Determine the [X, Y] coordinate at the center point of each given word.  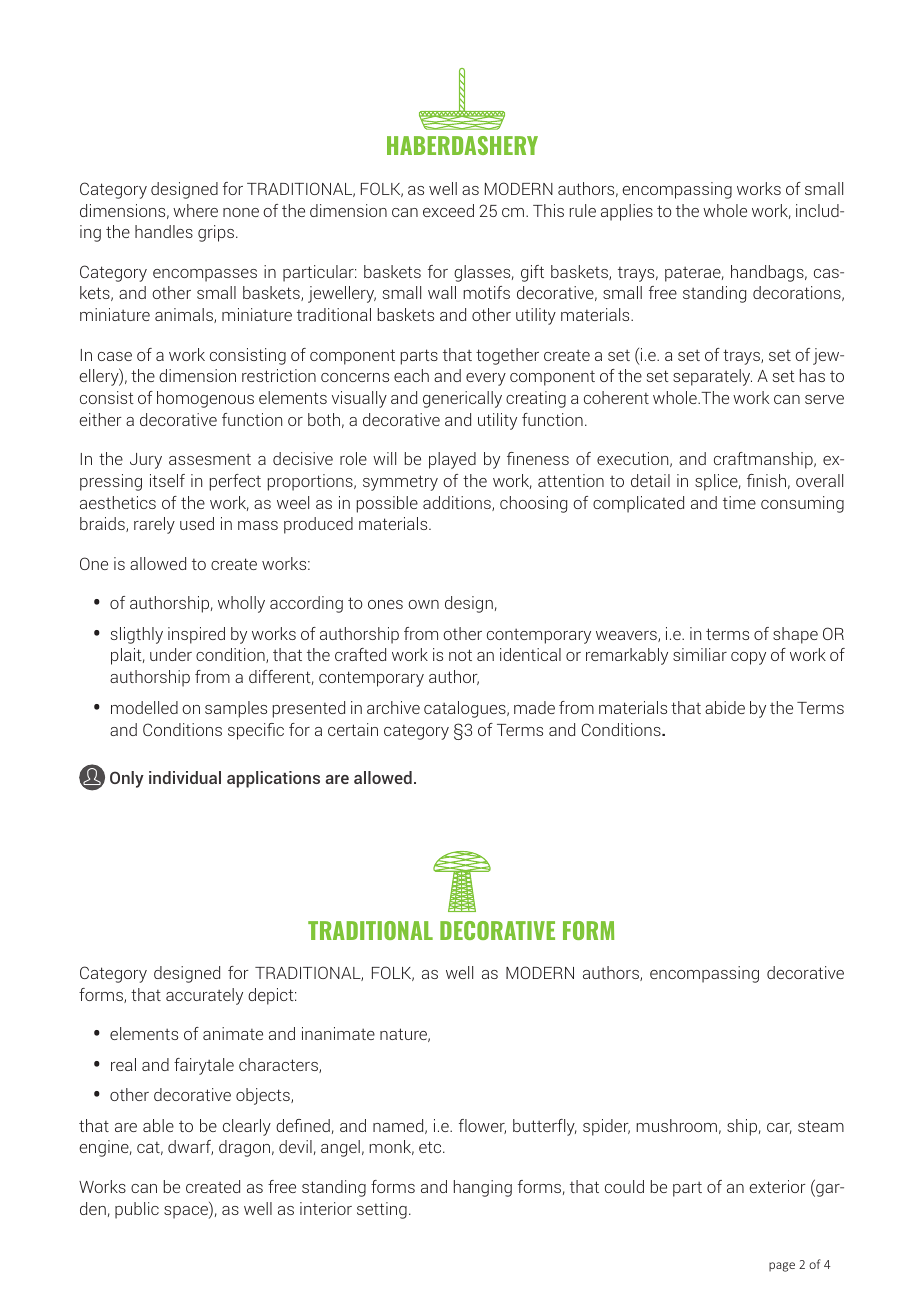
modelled [144, 707]
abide [725, 707]
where [195, 210]
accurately [204, 996]
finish [766, 480]
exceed [448, 210]
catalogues [466, 709]
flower [482, 1126]
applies [627, 212]
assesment [210, 459]
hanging [483, 1188]
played [452, 460]
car [779, 1128]
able [158, 1125]
